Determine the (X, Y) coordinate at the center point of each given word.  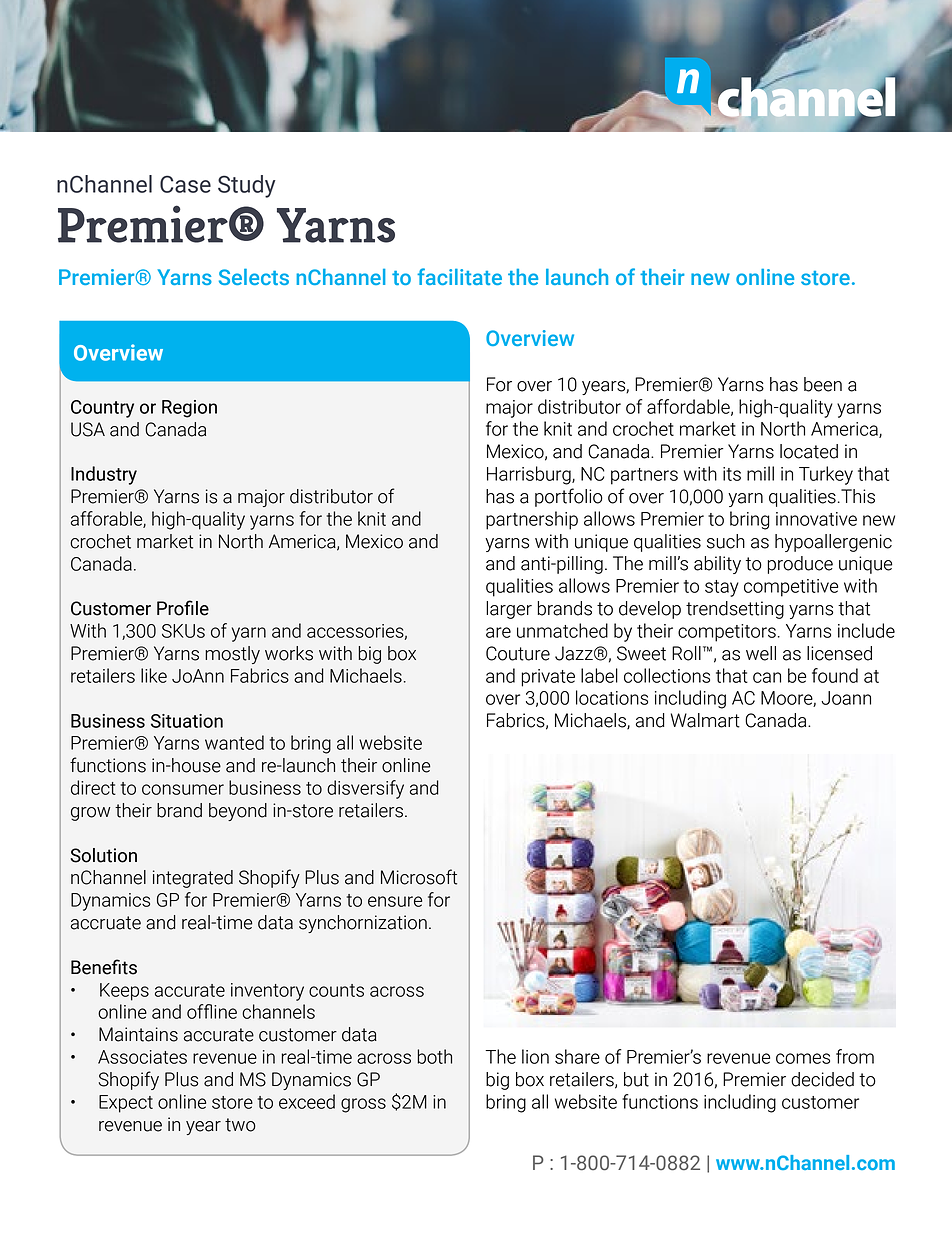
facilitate (459, 276)
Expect (126, 1104)
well (761, 653)
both (434, 1056)
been (823, 384)
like (154, 675)
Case (185, 184)
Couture (518, 653)
